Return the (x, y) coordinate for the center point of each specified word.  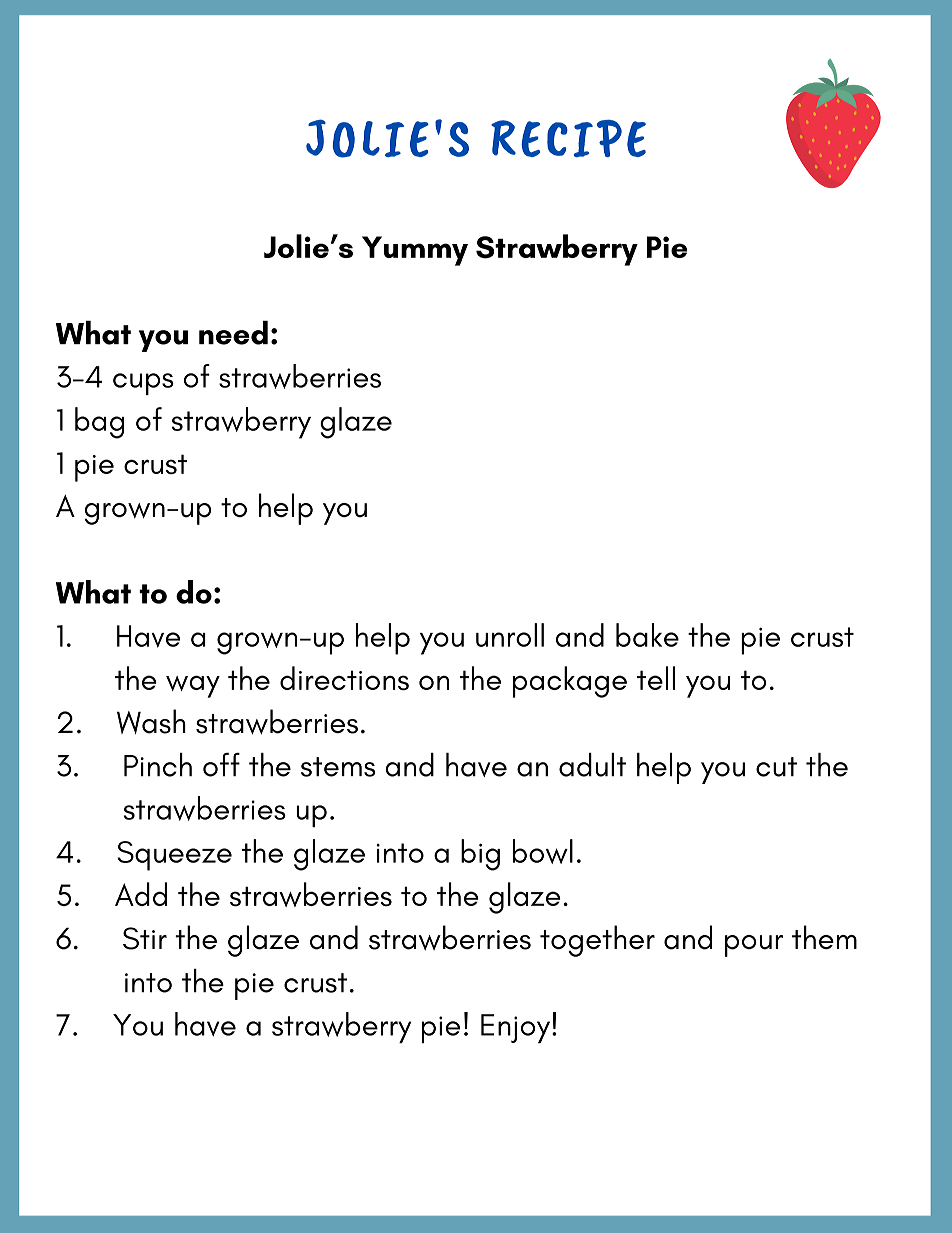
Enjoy (517, 1028)
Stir (145, 938)
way (193, 686)
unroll (510, 635)
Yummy (415, 251)
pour (754, 946)
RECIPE (568, 138)
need (233, 333)
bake (647, 635)
